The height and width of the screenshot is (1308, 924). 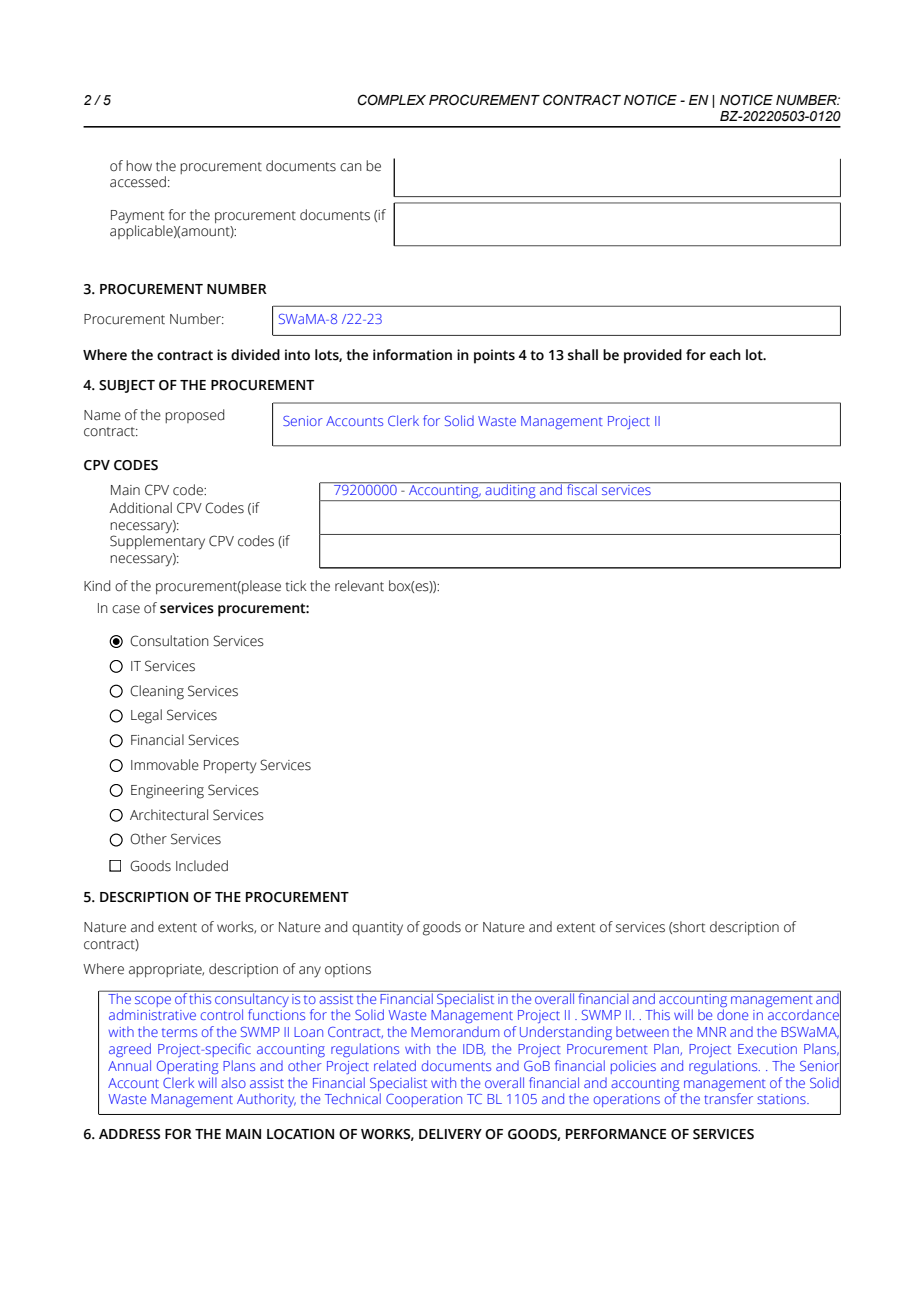 What do you see at coordinates (392, 100) in the screenshot?
I see `COMPLEX` at bounding box center [392, 100].
